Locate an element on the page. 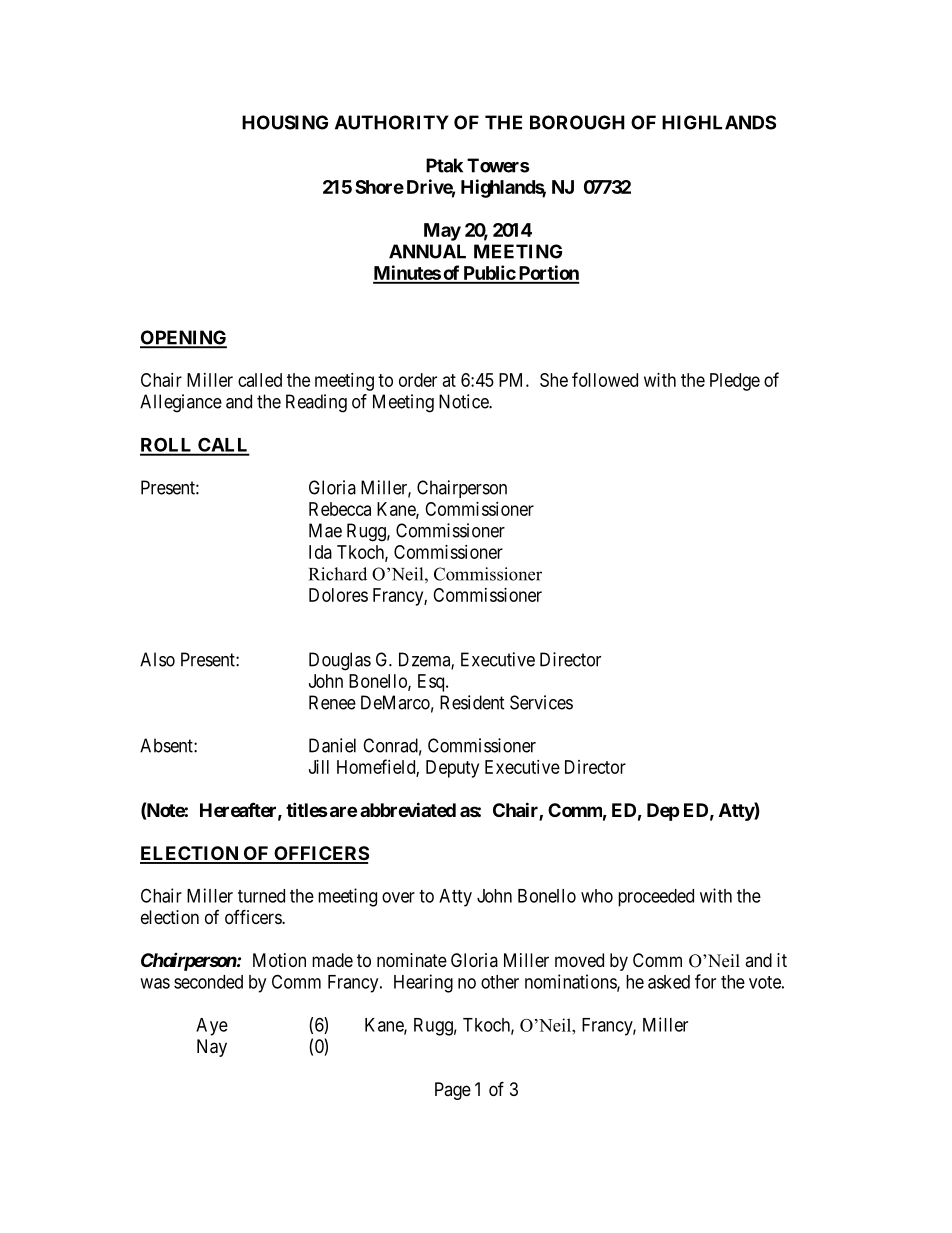  Nay is located at coordinates (212, 1048).
